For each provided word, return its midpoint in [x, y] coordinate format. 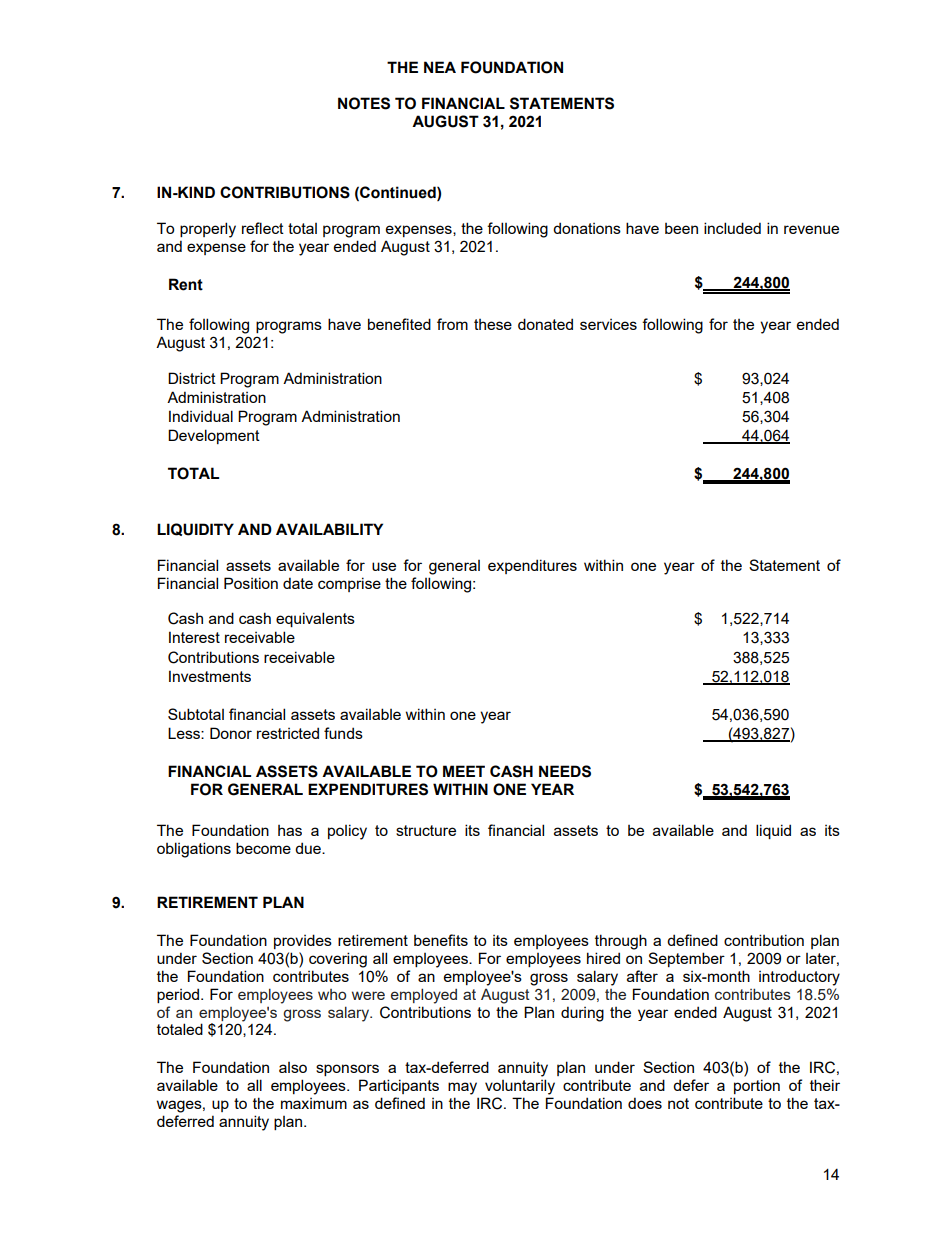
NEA [440, 67]
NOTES [364, 103]
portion [757, 1086]
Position [251, 583]
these [493, 324]
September [686, 959]
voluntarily [520, 1087]
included [732, 228]
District [192, 378]
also [293, 1067]
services [608, 324]
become [263, 848]
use [384, 566]
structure [426, 830]
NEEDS [565, 771]
